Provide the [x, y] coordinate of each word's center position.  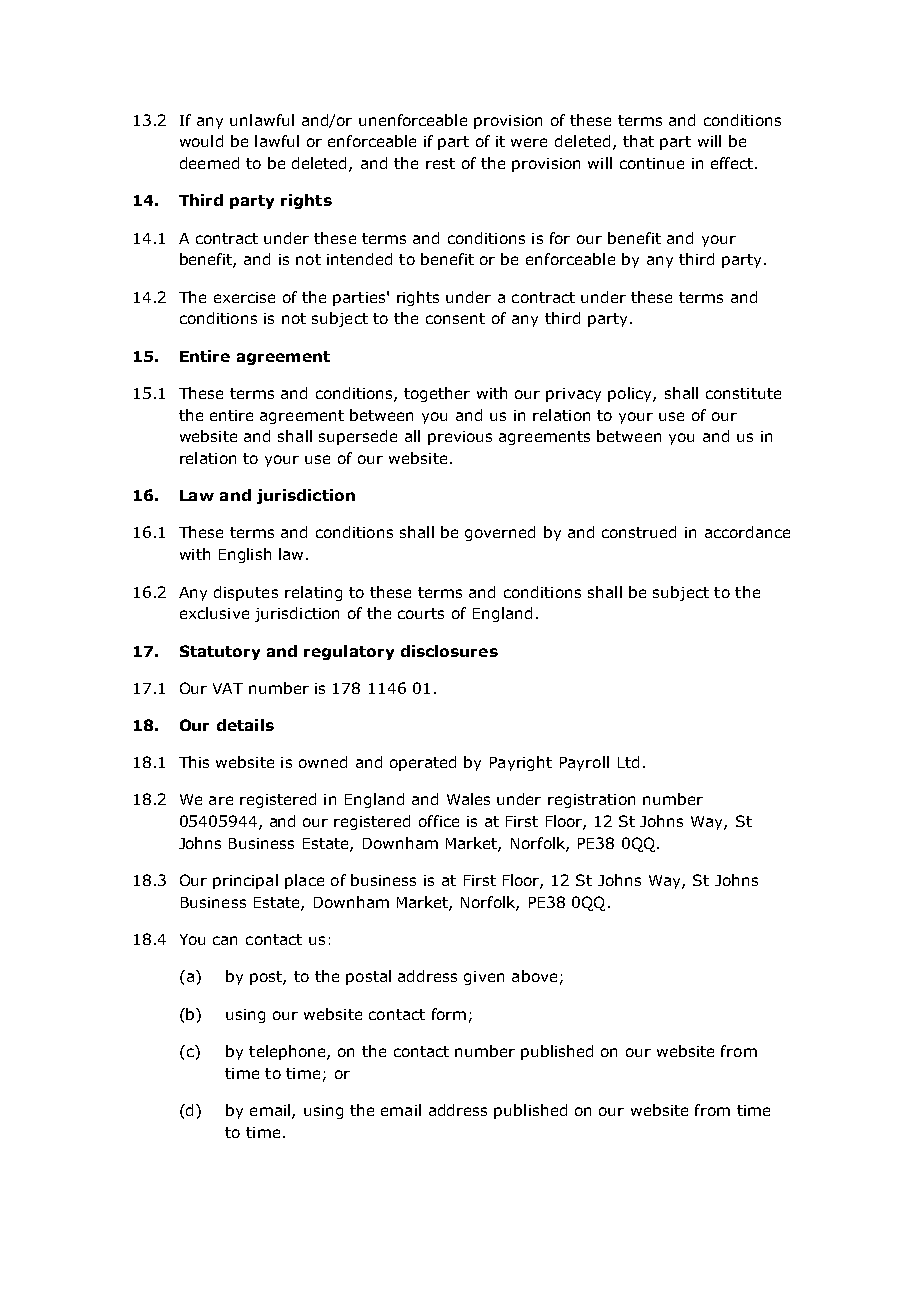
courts [421, 613]
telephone [288, 1052]
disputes [246, 593]
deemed [209, 163]
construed [639, 532]
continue [652, 163]
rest [440, 163]
